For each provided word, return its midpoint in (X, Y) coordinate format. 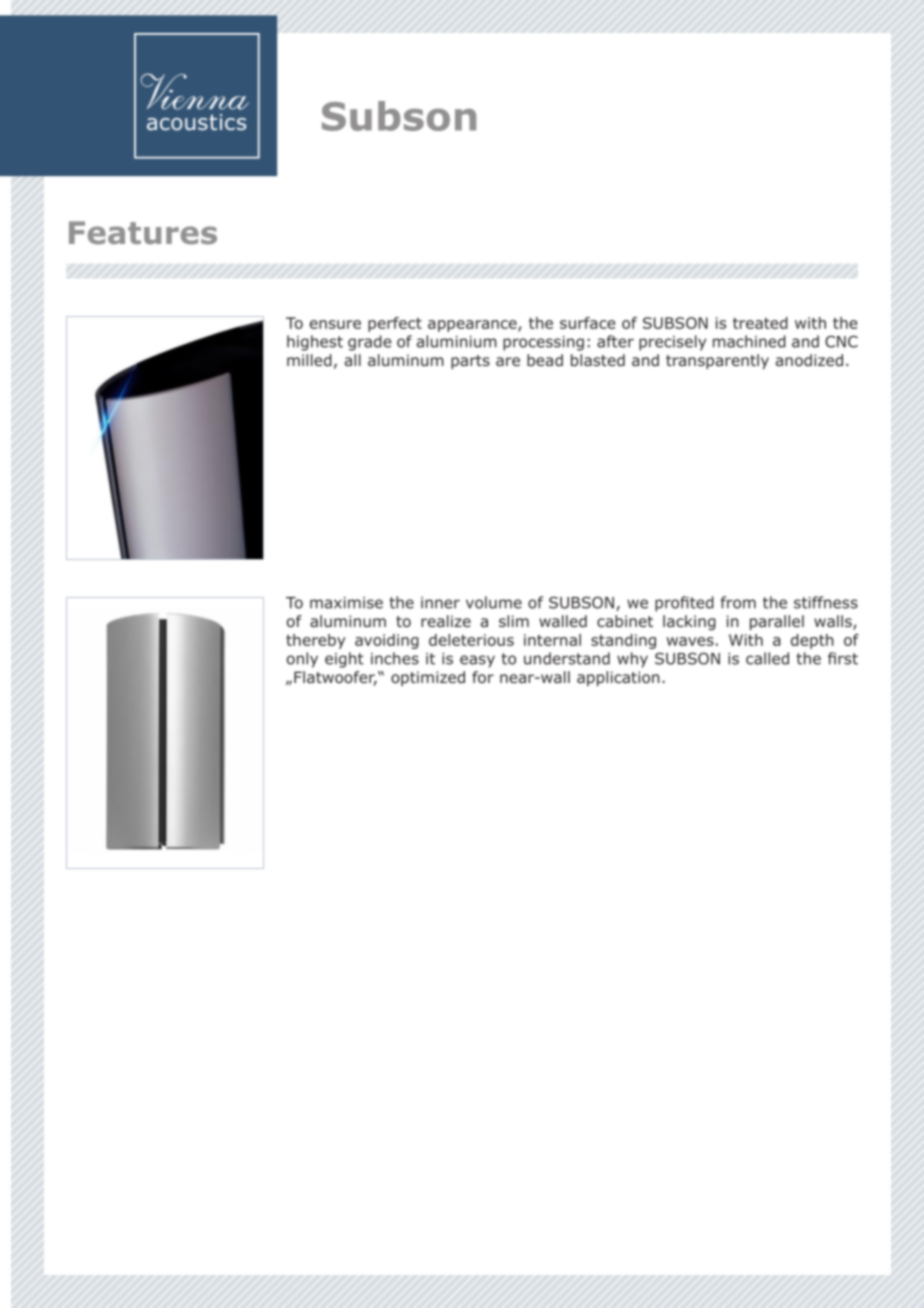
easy (477, 661)
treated (760, 323)
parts (470, 362)
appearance (473, 326)
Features (143, 233)
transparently (717, 361)
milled (309, 360)
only (302, 660)
